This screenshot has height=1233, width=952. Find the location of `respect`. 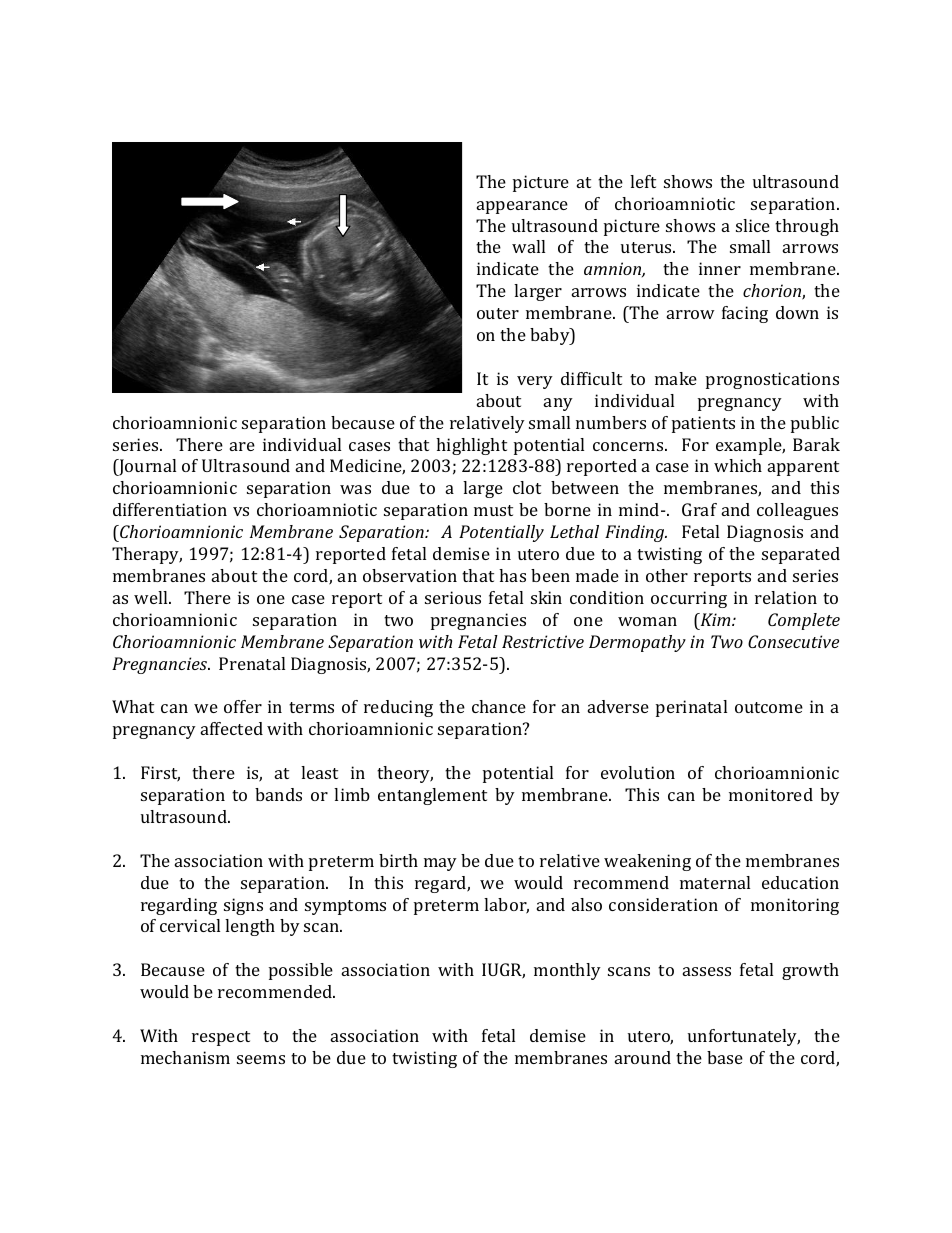

respect is located at coordinates (221, 1038).
